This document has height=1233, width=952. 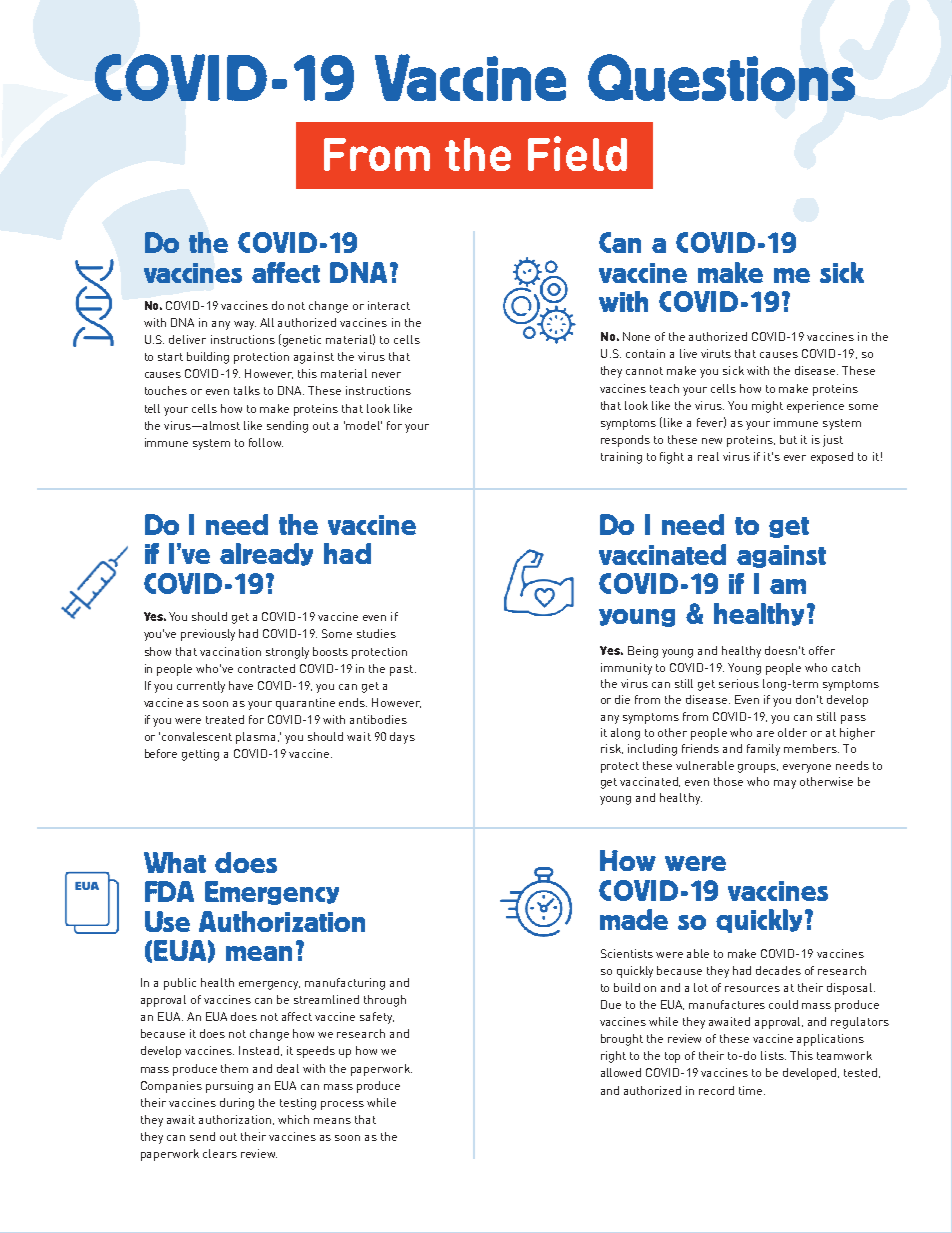 I want to click on Questions, so click(x=721, y=77).
